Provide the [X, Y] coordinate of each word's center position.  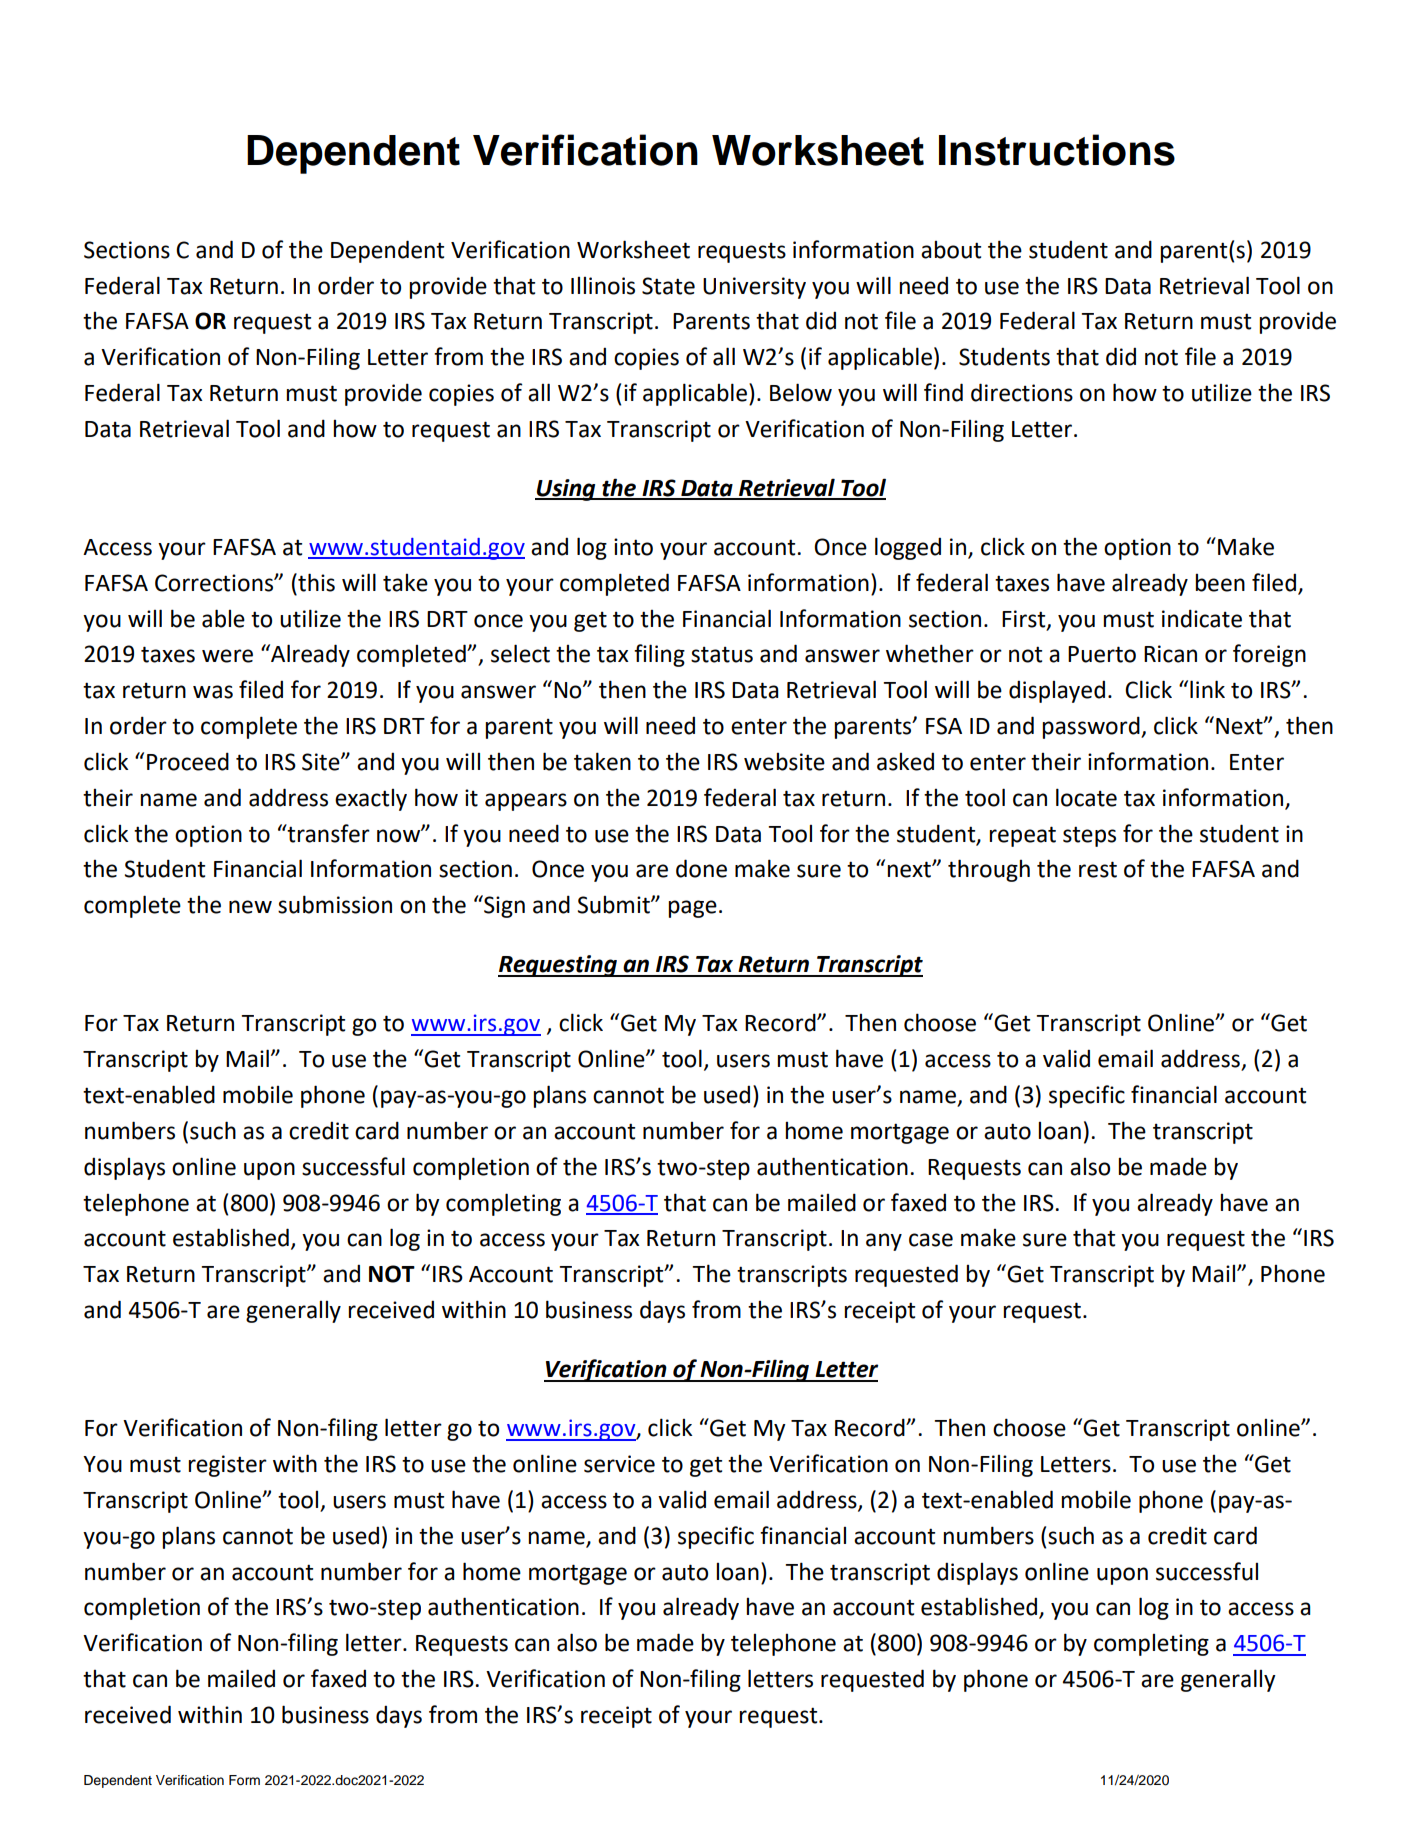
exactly [371, 800]
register [227, 1466]
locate [1086, 797]
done [701, 868]
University [754, 288]
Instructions [1057, 150]
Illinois [603, 286]
